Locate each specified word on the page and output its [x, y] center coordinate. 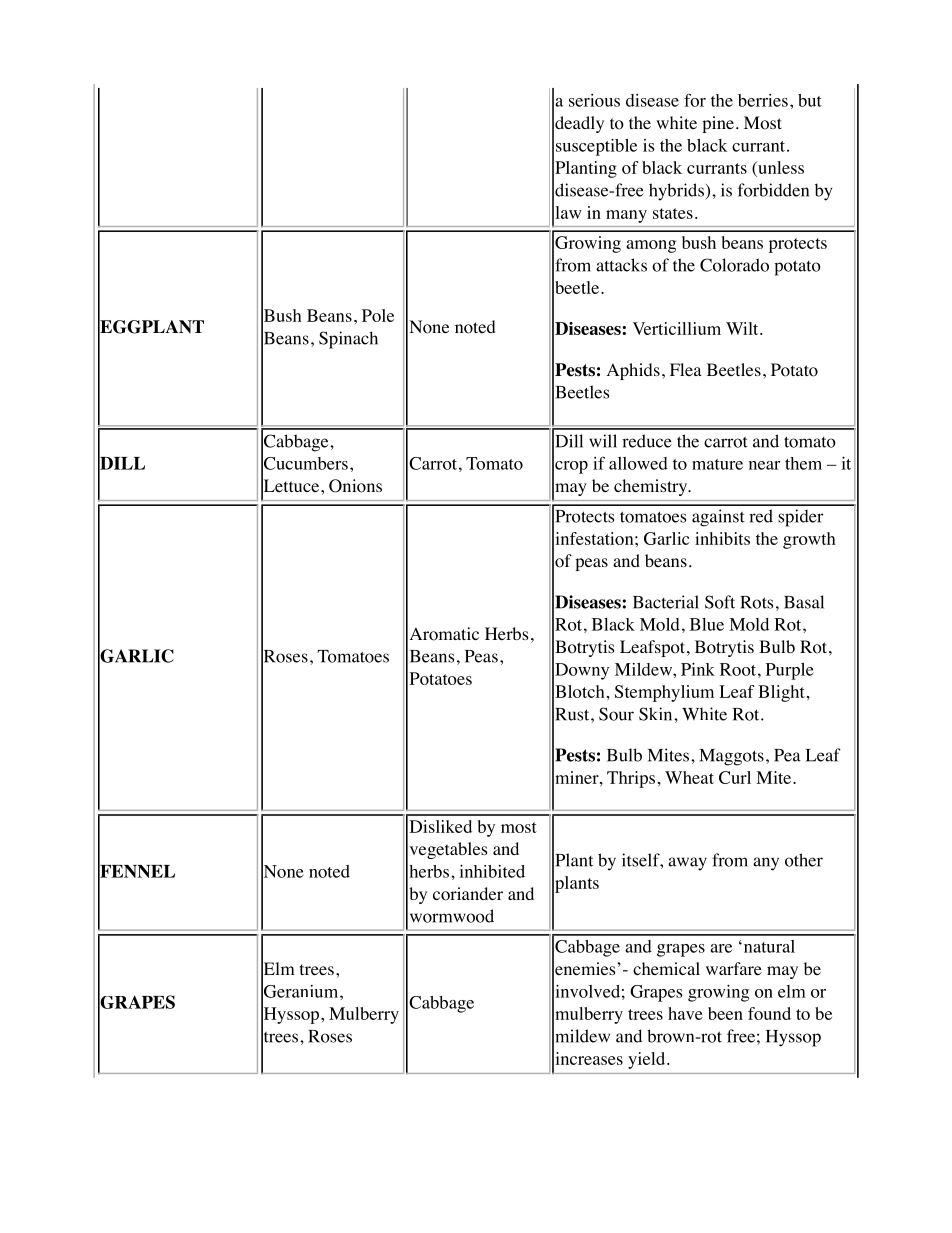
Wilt [743, 328]
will [603, 441]
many [626, 216]
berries [763, 100]
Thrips [631, 779]
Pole [378, 315]
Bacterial [666, 602]
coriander [468, 894]
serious [594, 100]
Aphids [633, 371]
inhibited [492, 871]
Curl [735, 777]
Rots [756, 602]
